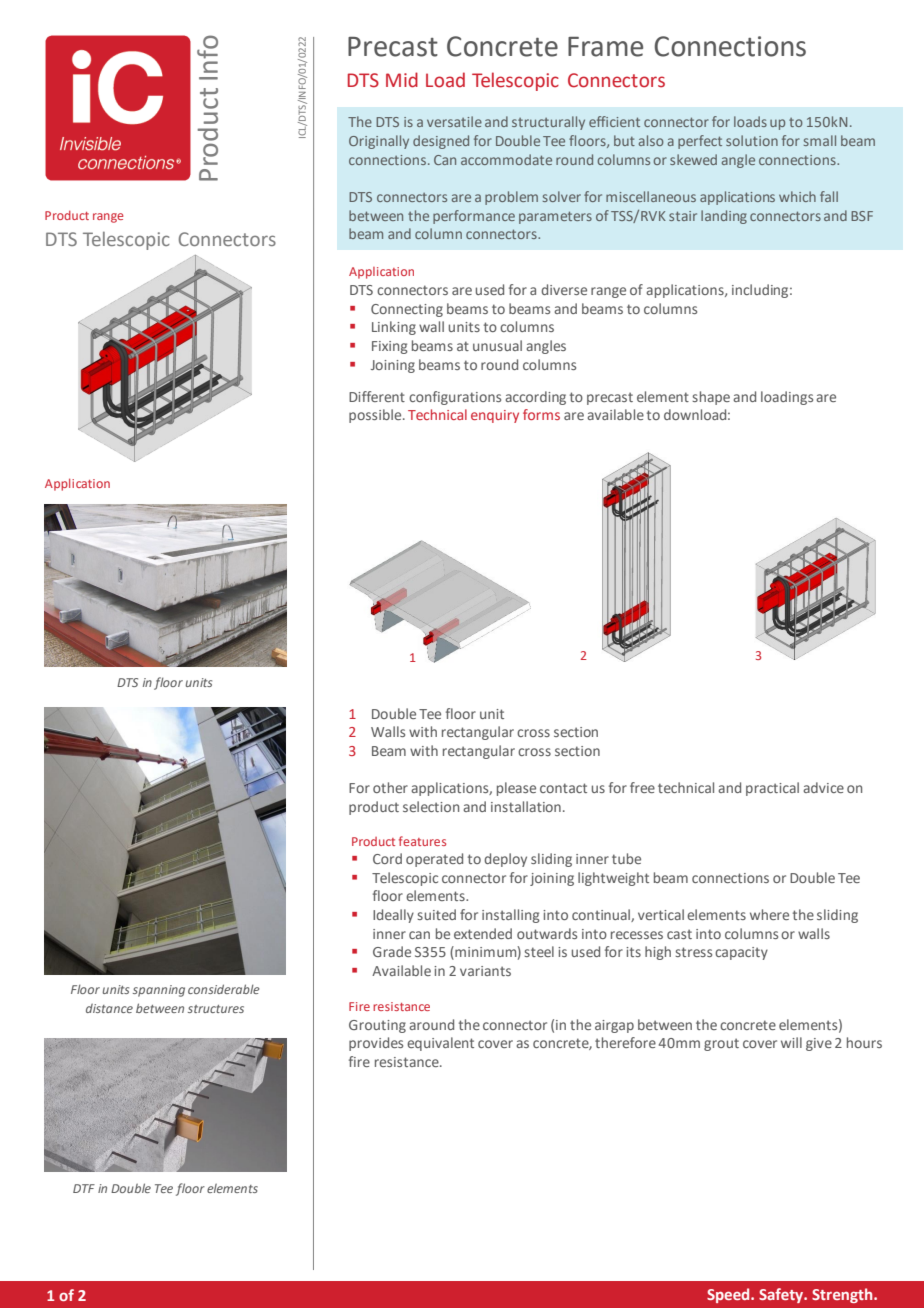 This screenshot has width=924, height=1308. I want to click on shape, so click(711, 398).
